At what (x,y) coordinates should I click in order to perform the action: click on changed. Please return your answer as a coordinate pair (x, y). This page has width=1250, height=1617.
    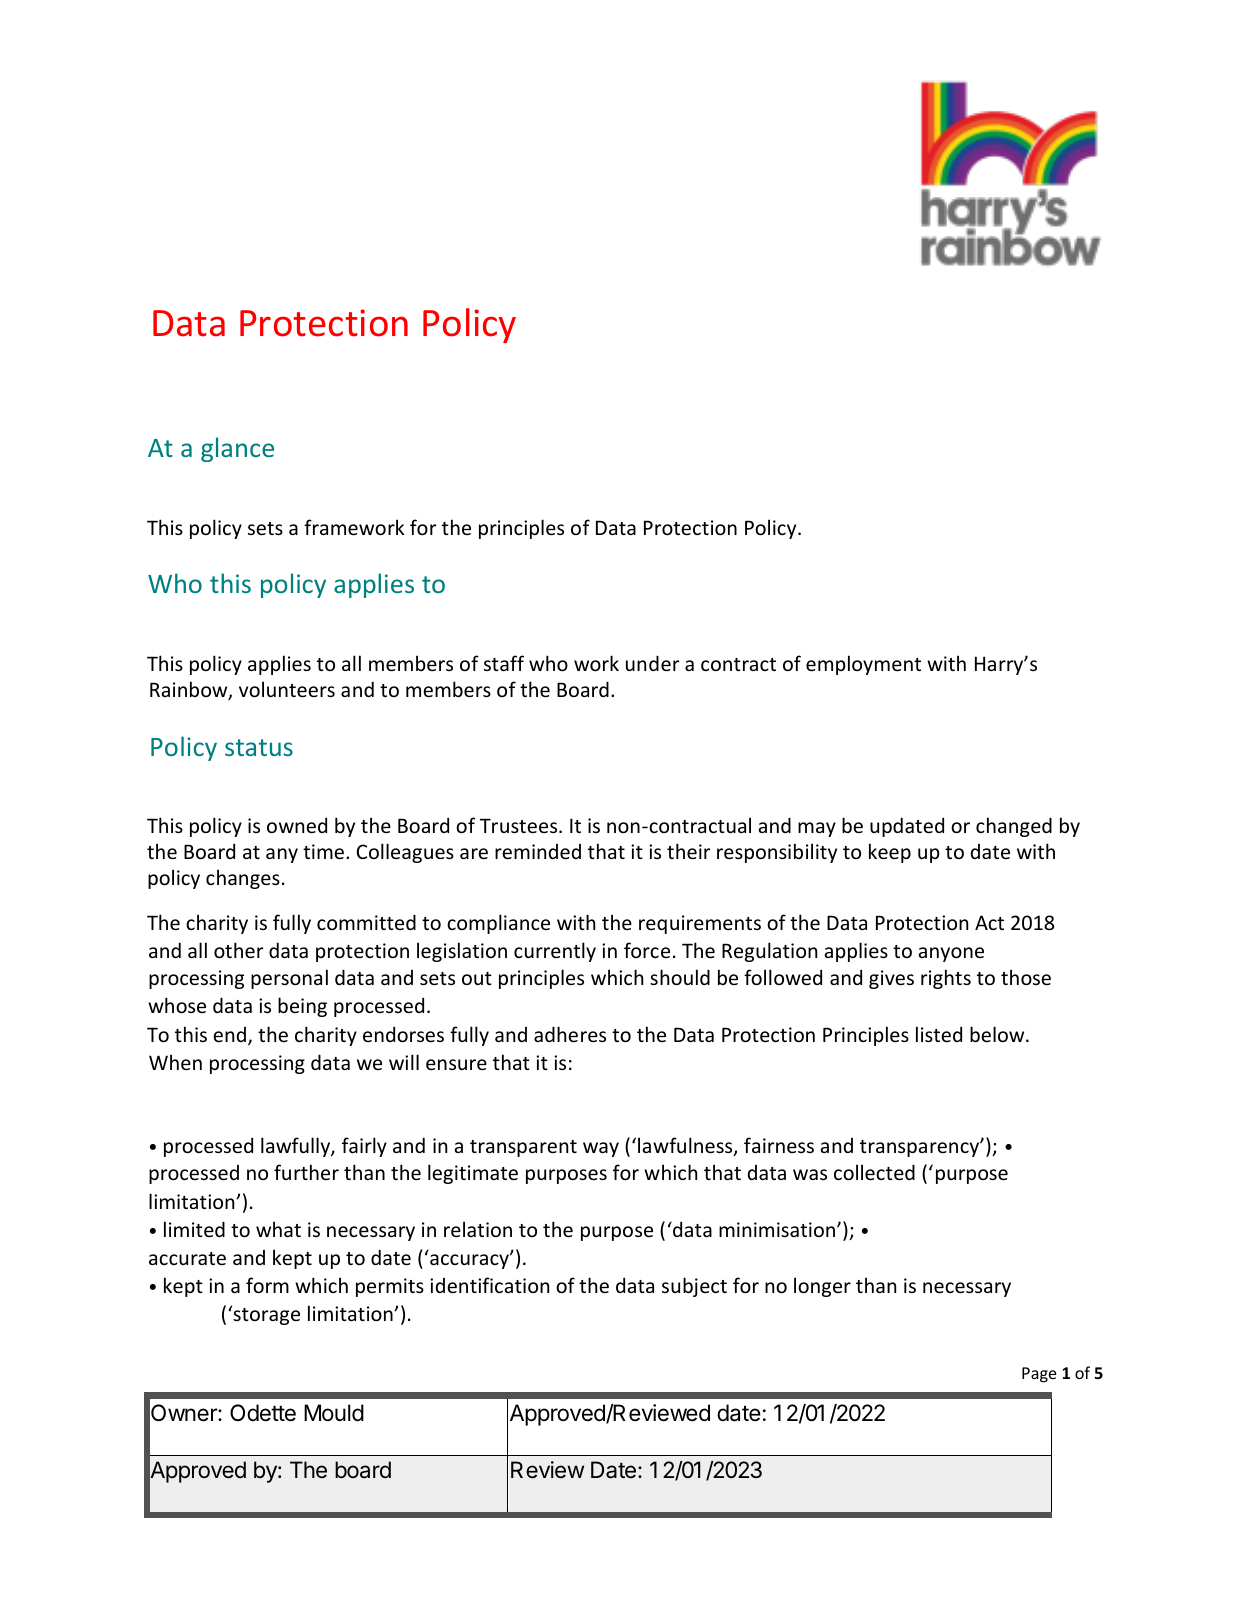
    Looking at the image, I should click on (1014, 827).
